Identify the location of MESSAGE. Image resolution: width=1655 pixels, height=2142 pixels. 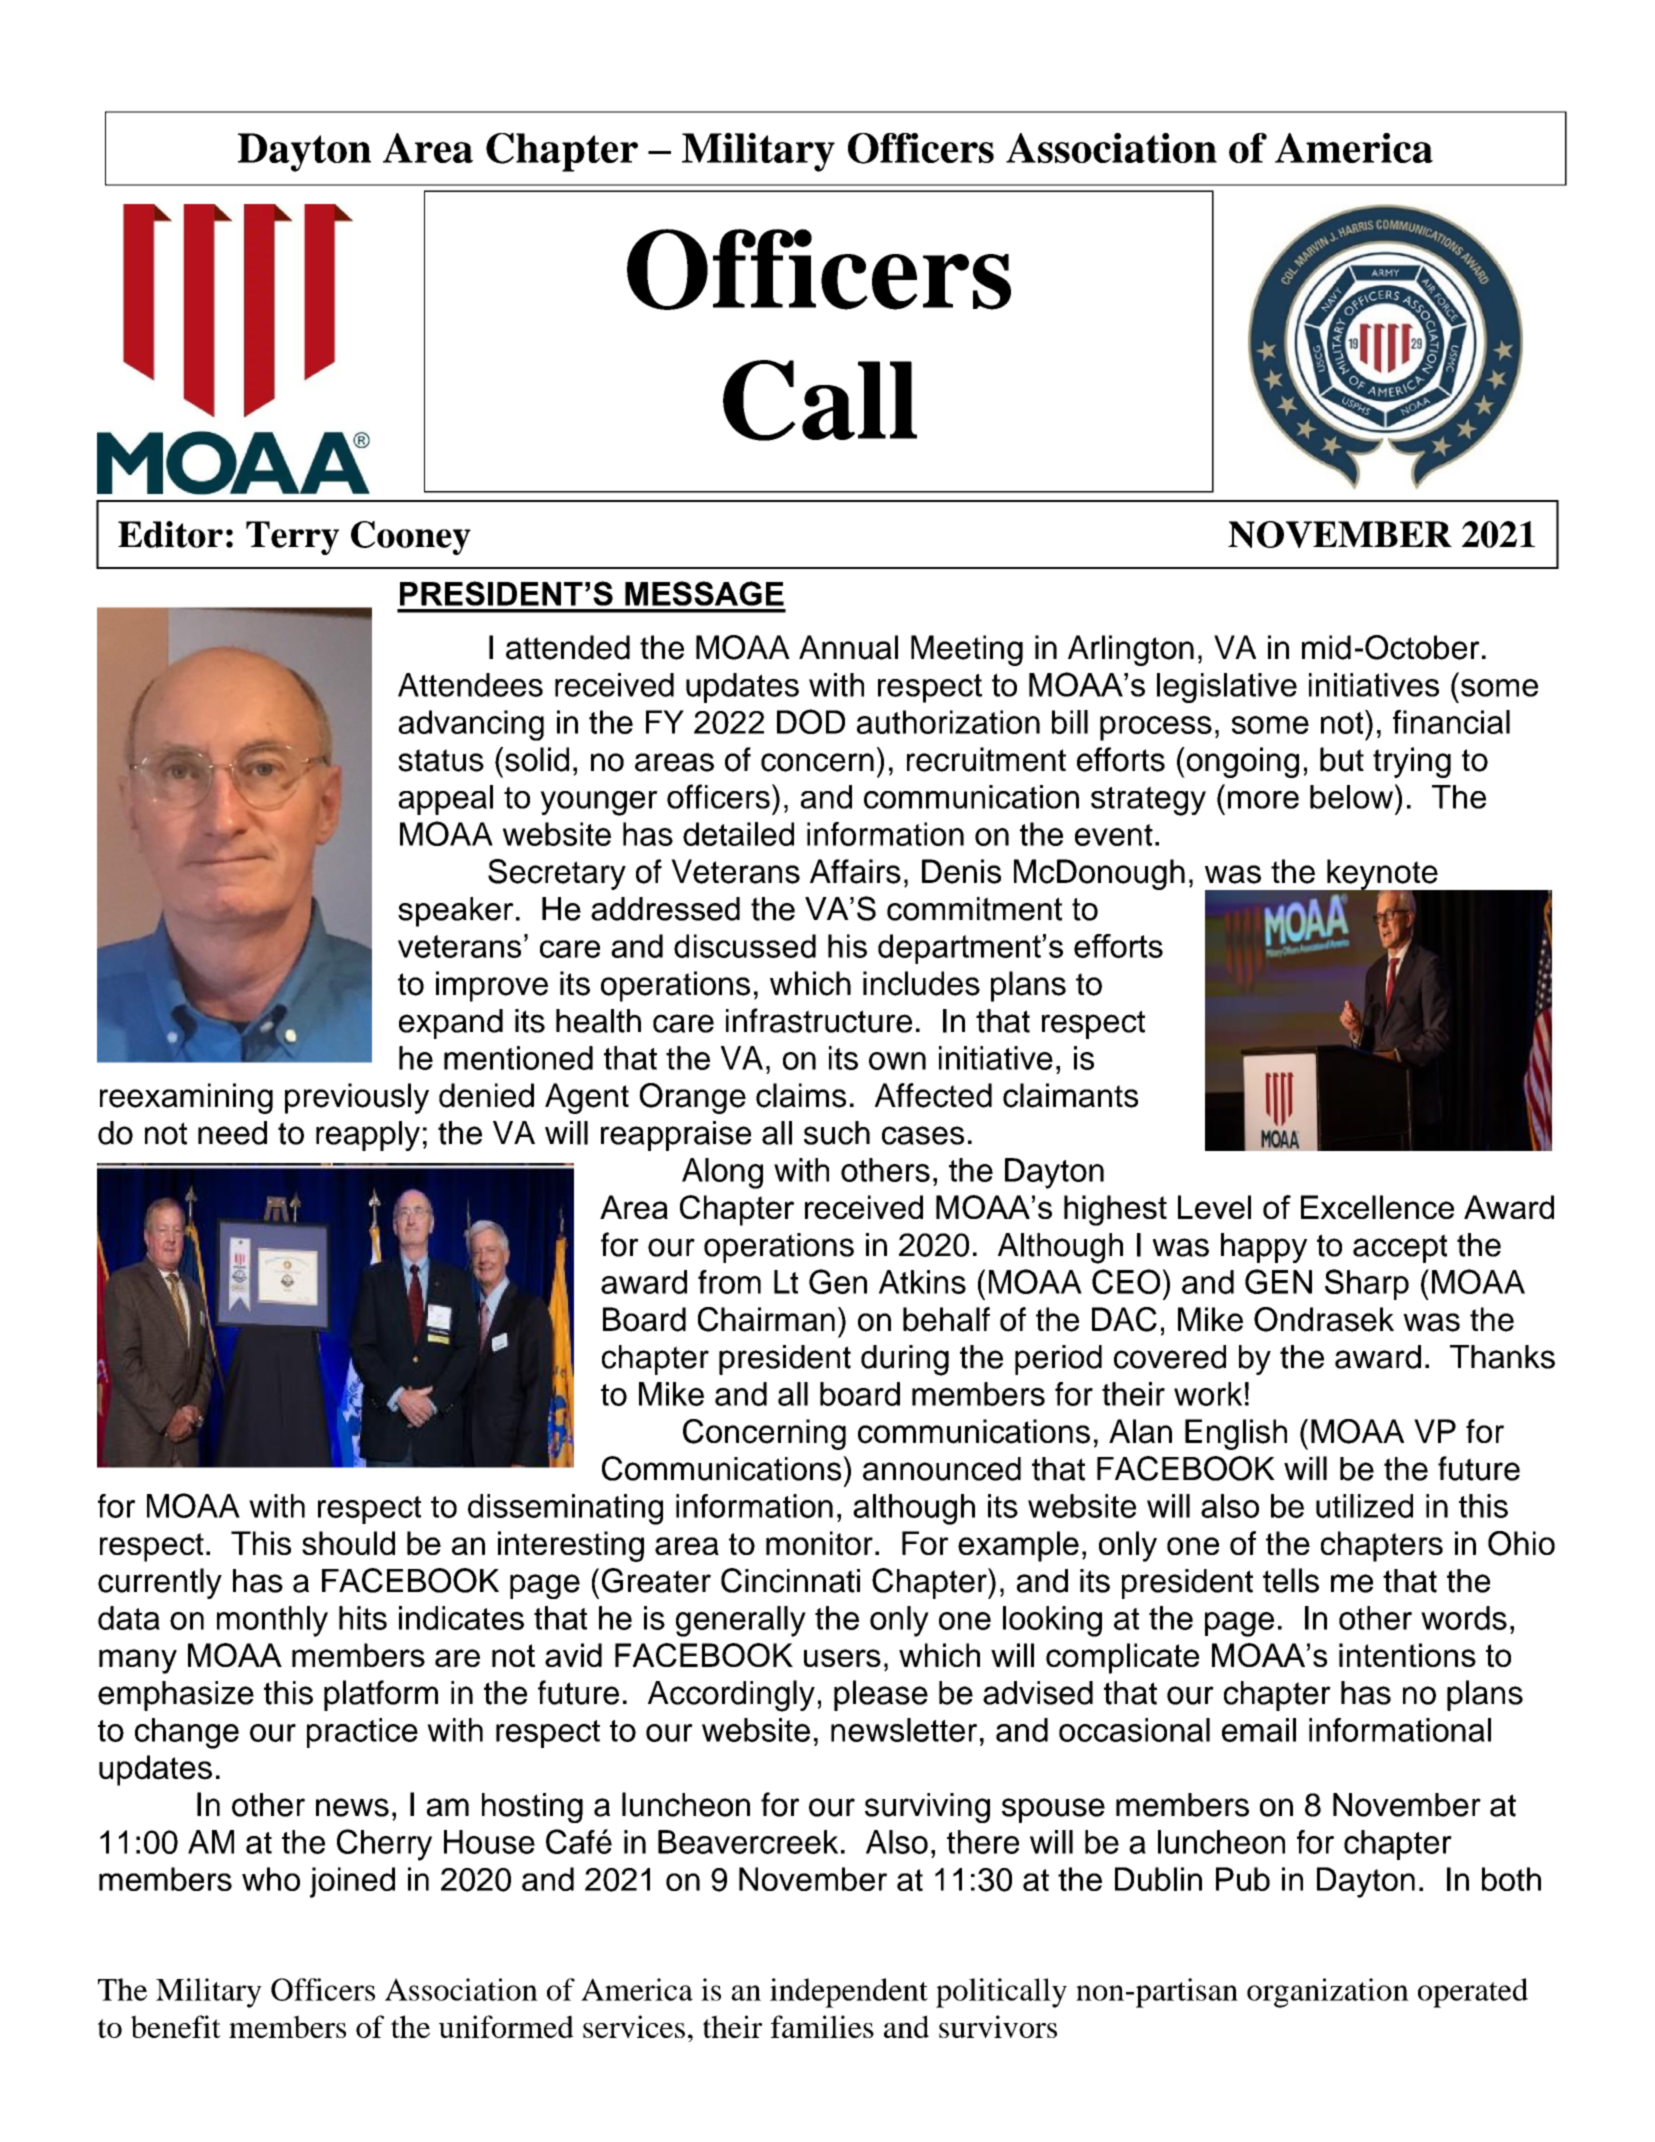
(704, 593).
